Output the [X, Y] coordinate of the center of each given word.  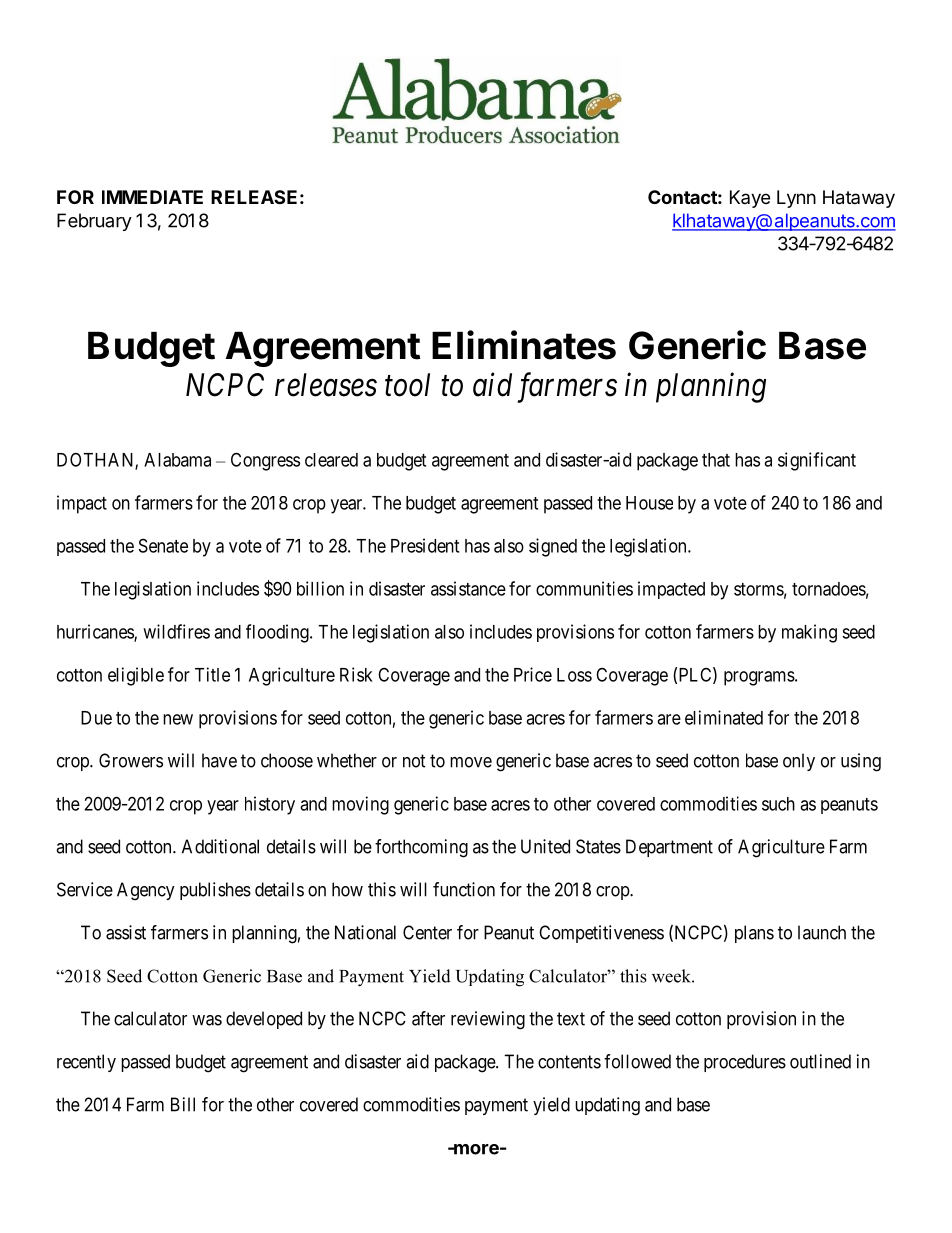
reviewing [488, 1020]
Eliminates [524, 345]
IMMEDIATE [152, 197]
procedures [745, 1063]
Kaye [750, 199]
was [207, 1020]
